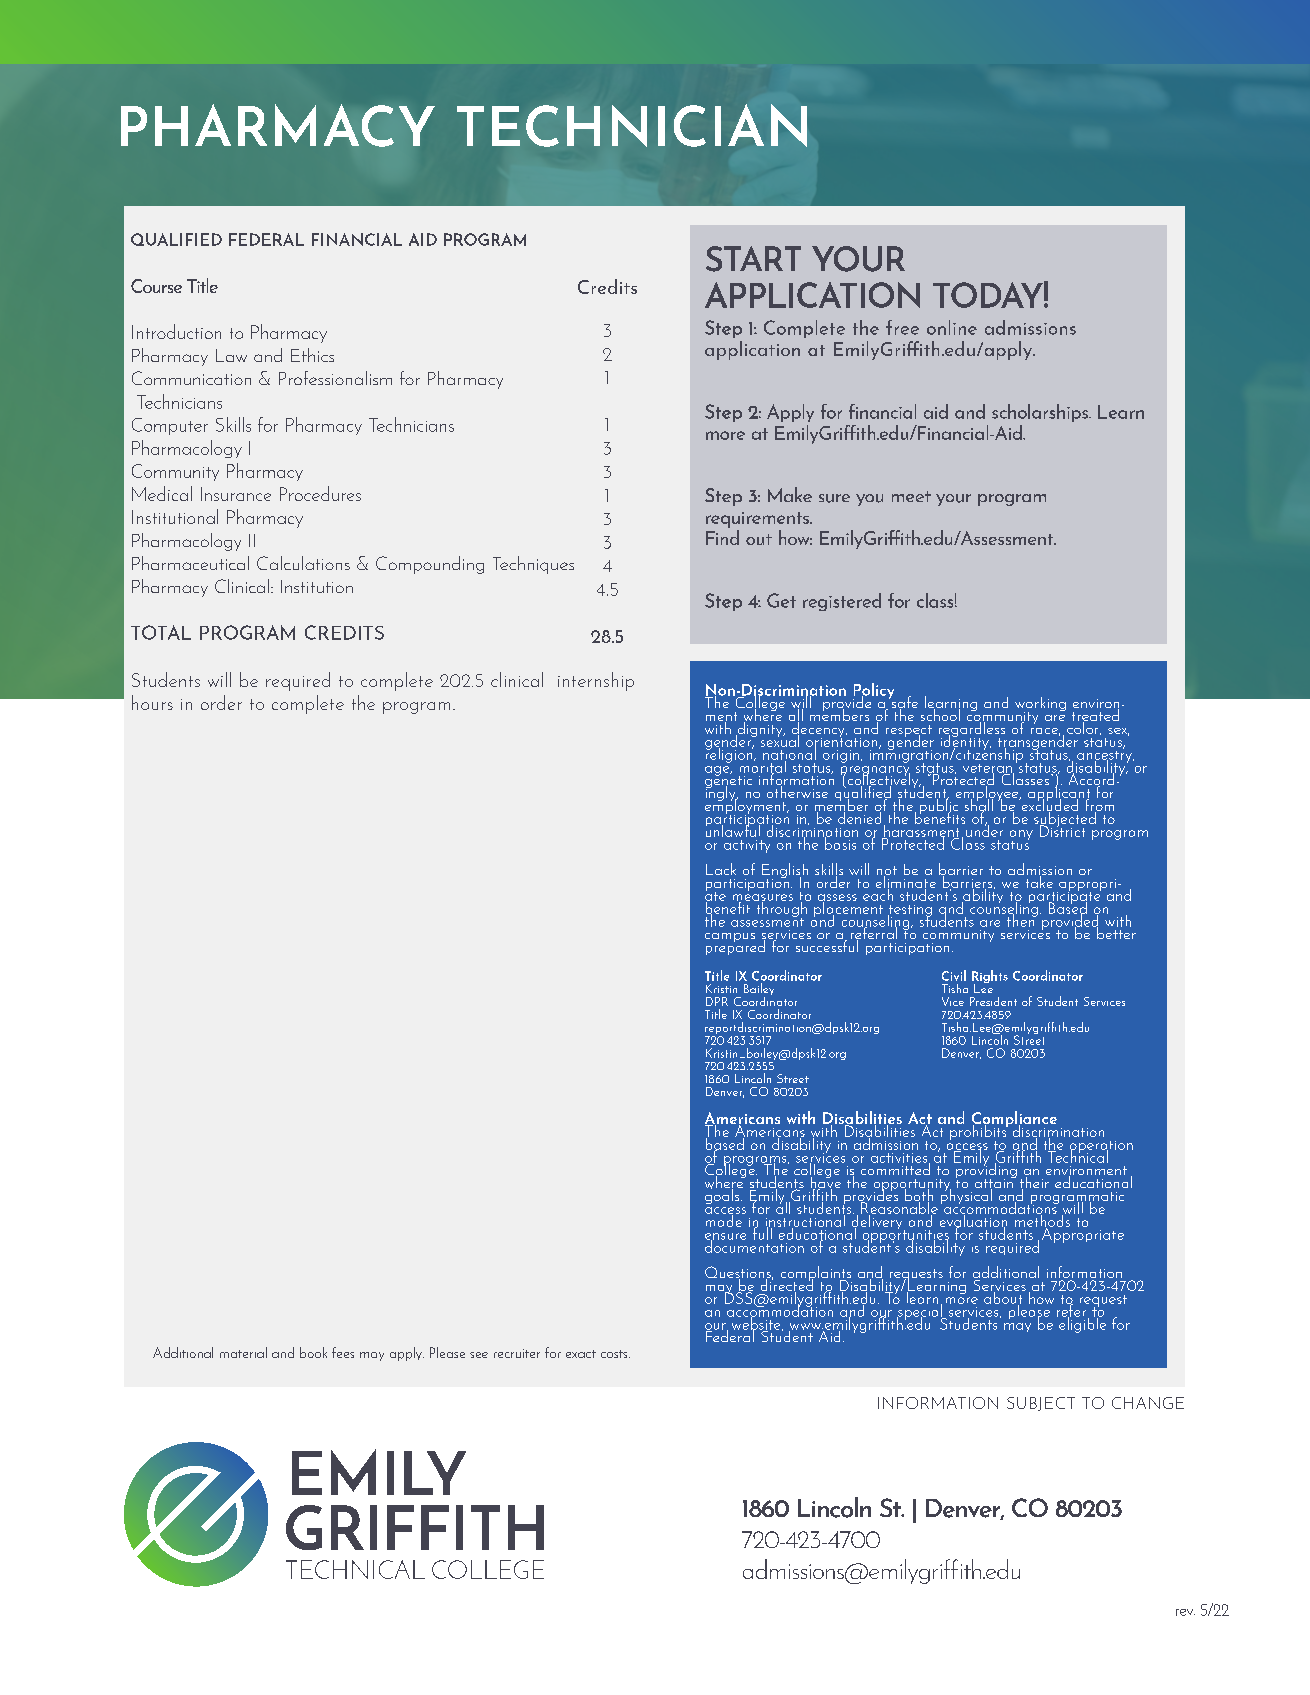 Image resolution: width=1310 pixels, height=1695 pixels. Describe the element at coordinates (312, 355) in the screenshot. I see `Ethics` at that location.
